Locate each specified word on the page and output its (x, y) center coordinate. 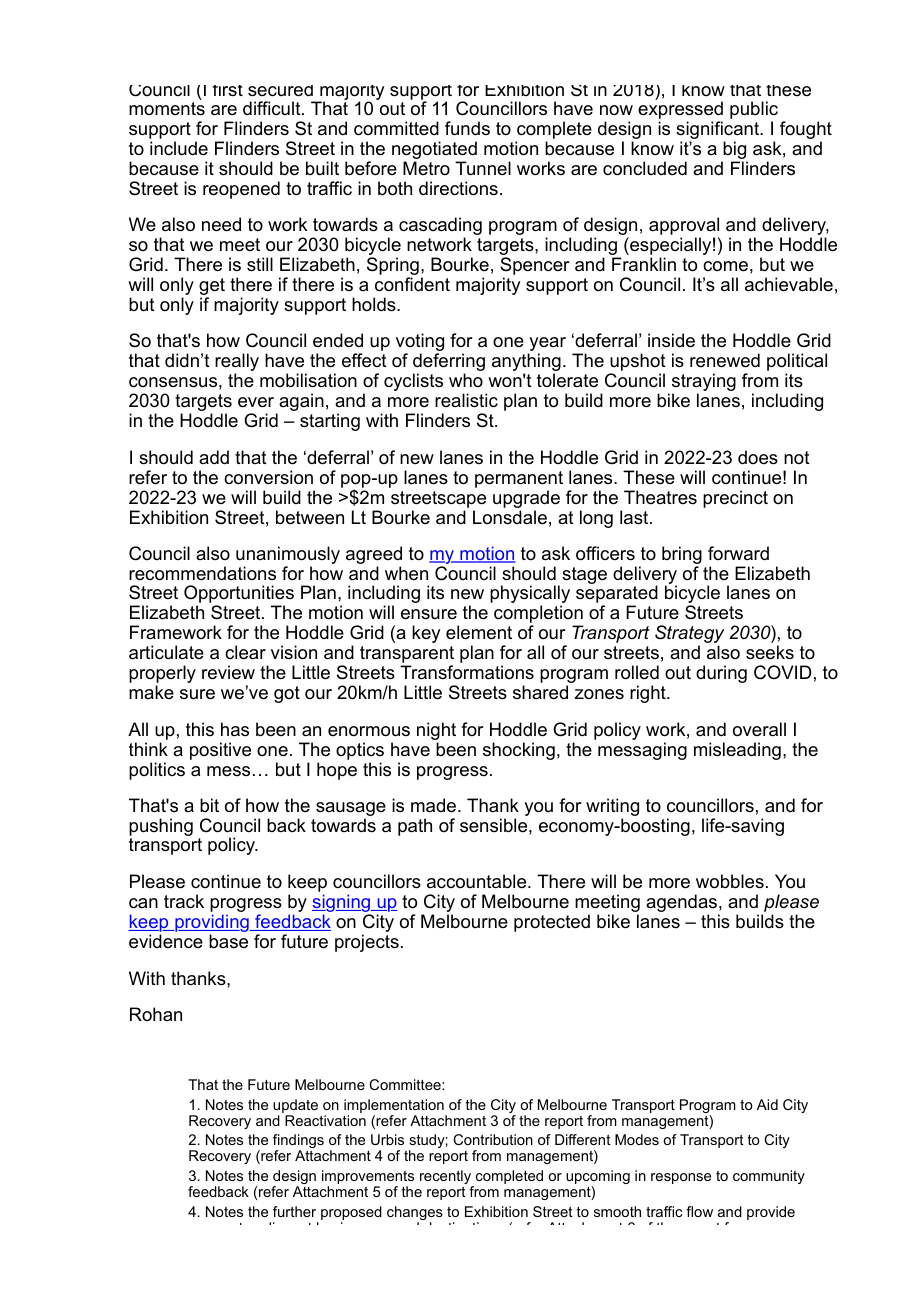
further (294, 1211)
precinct (735, 499)
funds (467, 128)
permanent (519, 479)
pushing (161, 827)
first (227, 90)
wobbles (730, 881)
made (435, 805)
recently (447, 1178)
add (214, 457)
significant (719, 131)
